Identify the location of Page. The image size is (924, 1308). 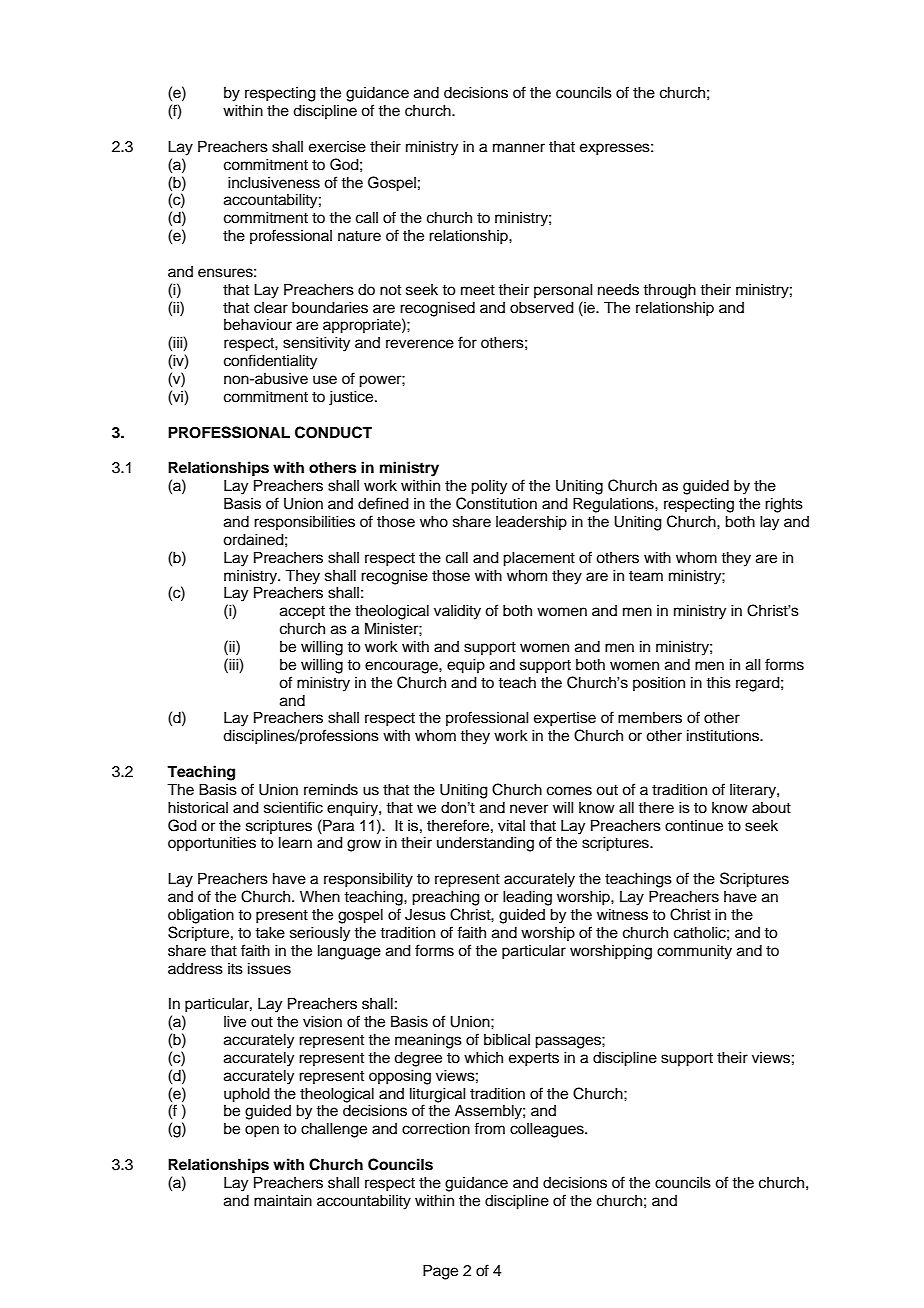
(440, 1272).
